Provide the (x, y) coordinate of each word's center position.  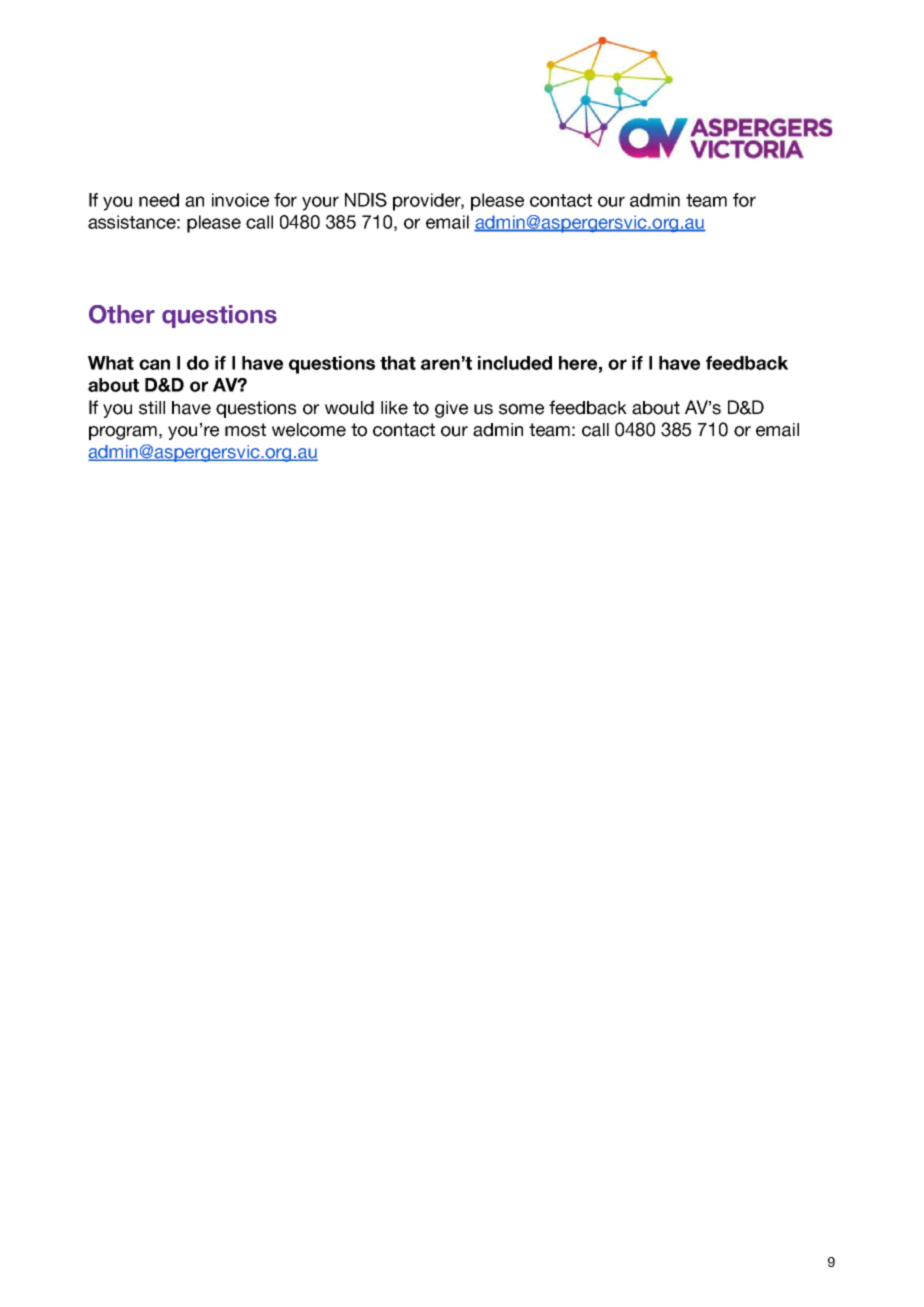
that (398, 363)
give (451, 409)
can (154, 364)
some (521, 409)
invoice (240, 200)
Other (122, 314)
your (320, 203)
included (515, 363)
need (159, 200)
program (123, 433)
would (349, 408)
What (111, 363)
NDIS (366, 200)
